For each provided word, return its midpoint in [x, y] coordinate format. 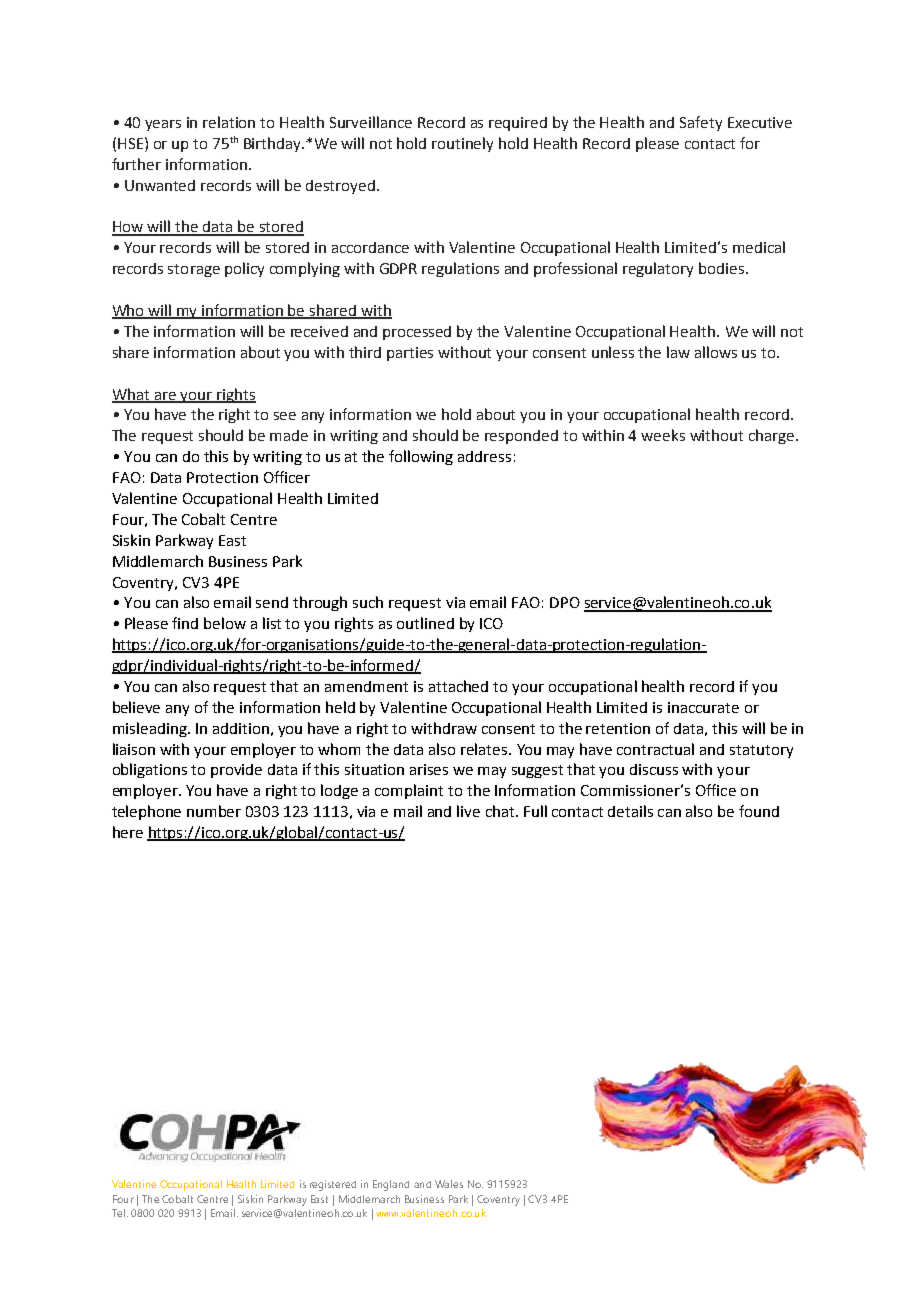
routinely [462, 144]
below [225, 623]
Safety [701, 123]
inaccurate [703, 707]
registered [333, 1185]
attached [458, 686]
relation [229, 122]
